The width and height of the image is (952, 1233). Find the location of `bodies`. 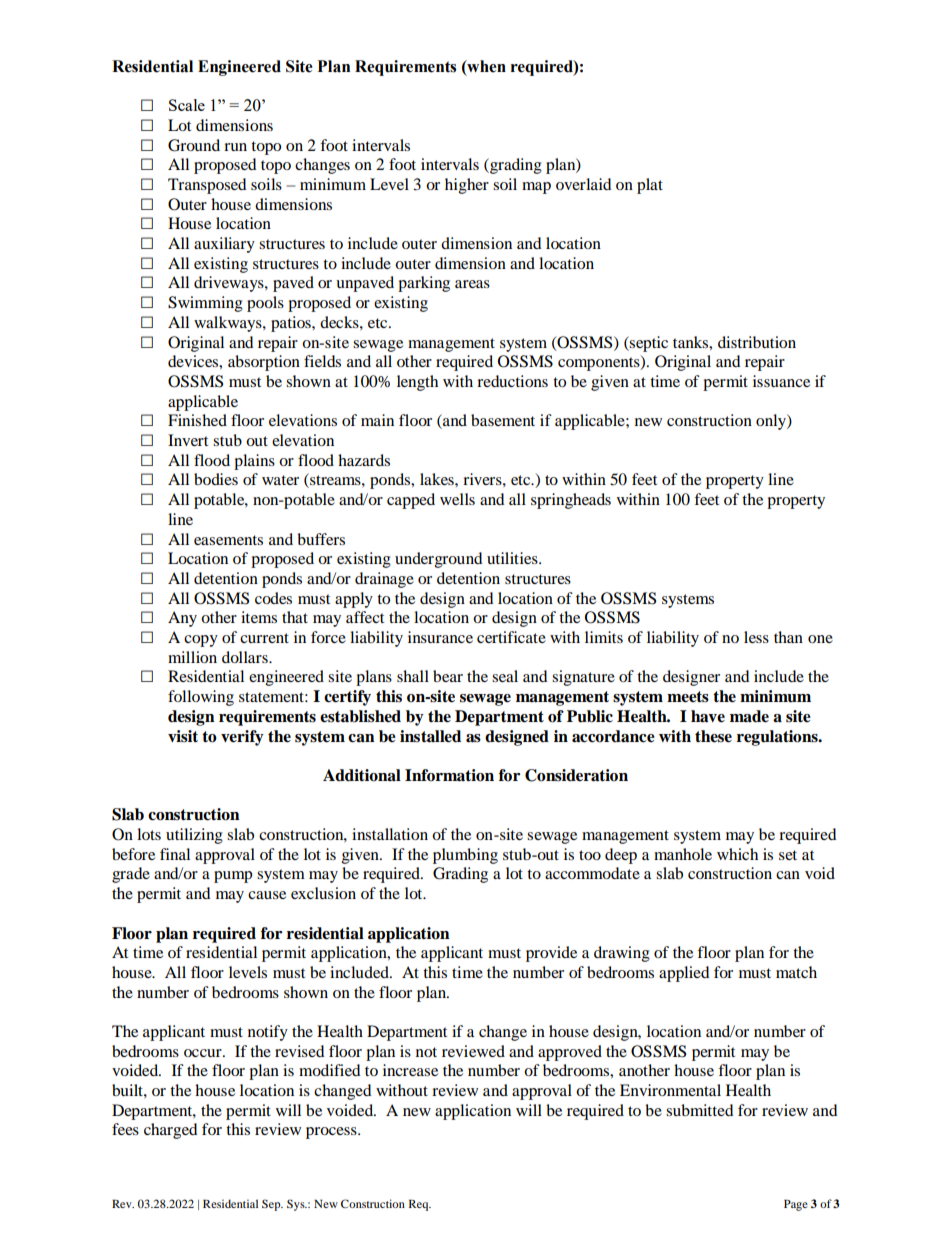

bodies is located at coordinates (216, 479).
